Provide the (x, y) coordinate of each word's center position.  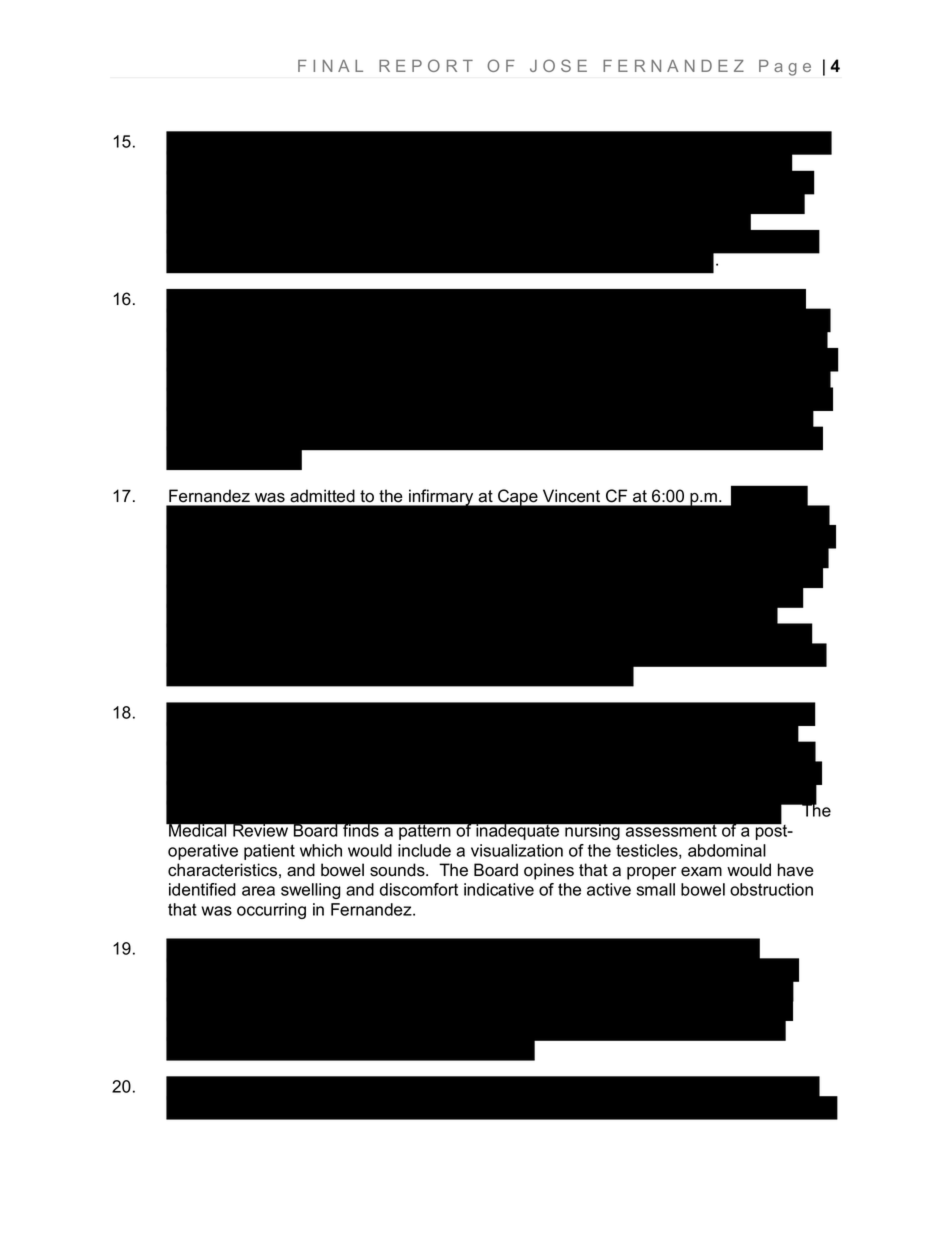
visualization (517, 850)
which (321, 850)
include (424, 850)
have (796, 870)
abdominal (727, 850)
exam (701, 872)
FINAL (330, 66)
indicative (499, 889)
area (258, 891)
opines (549, 871)
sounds (398, 870)
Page (785, 68)
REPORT (426, 65)
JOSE (558, 65)
